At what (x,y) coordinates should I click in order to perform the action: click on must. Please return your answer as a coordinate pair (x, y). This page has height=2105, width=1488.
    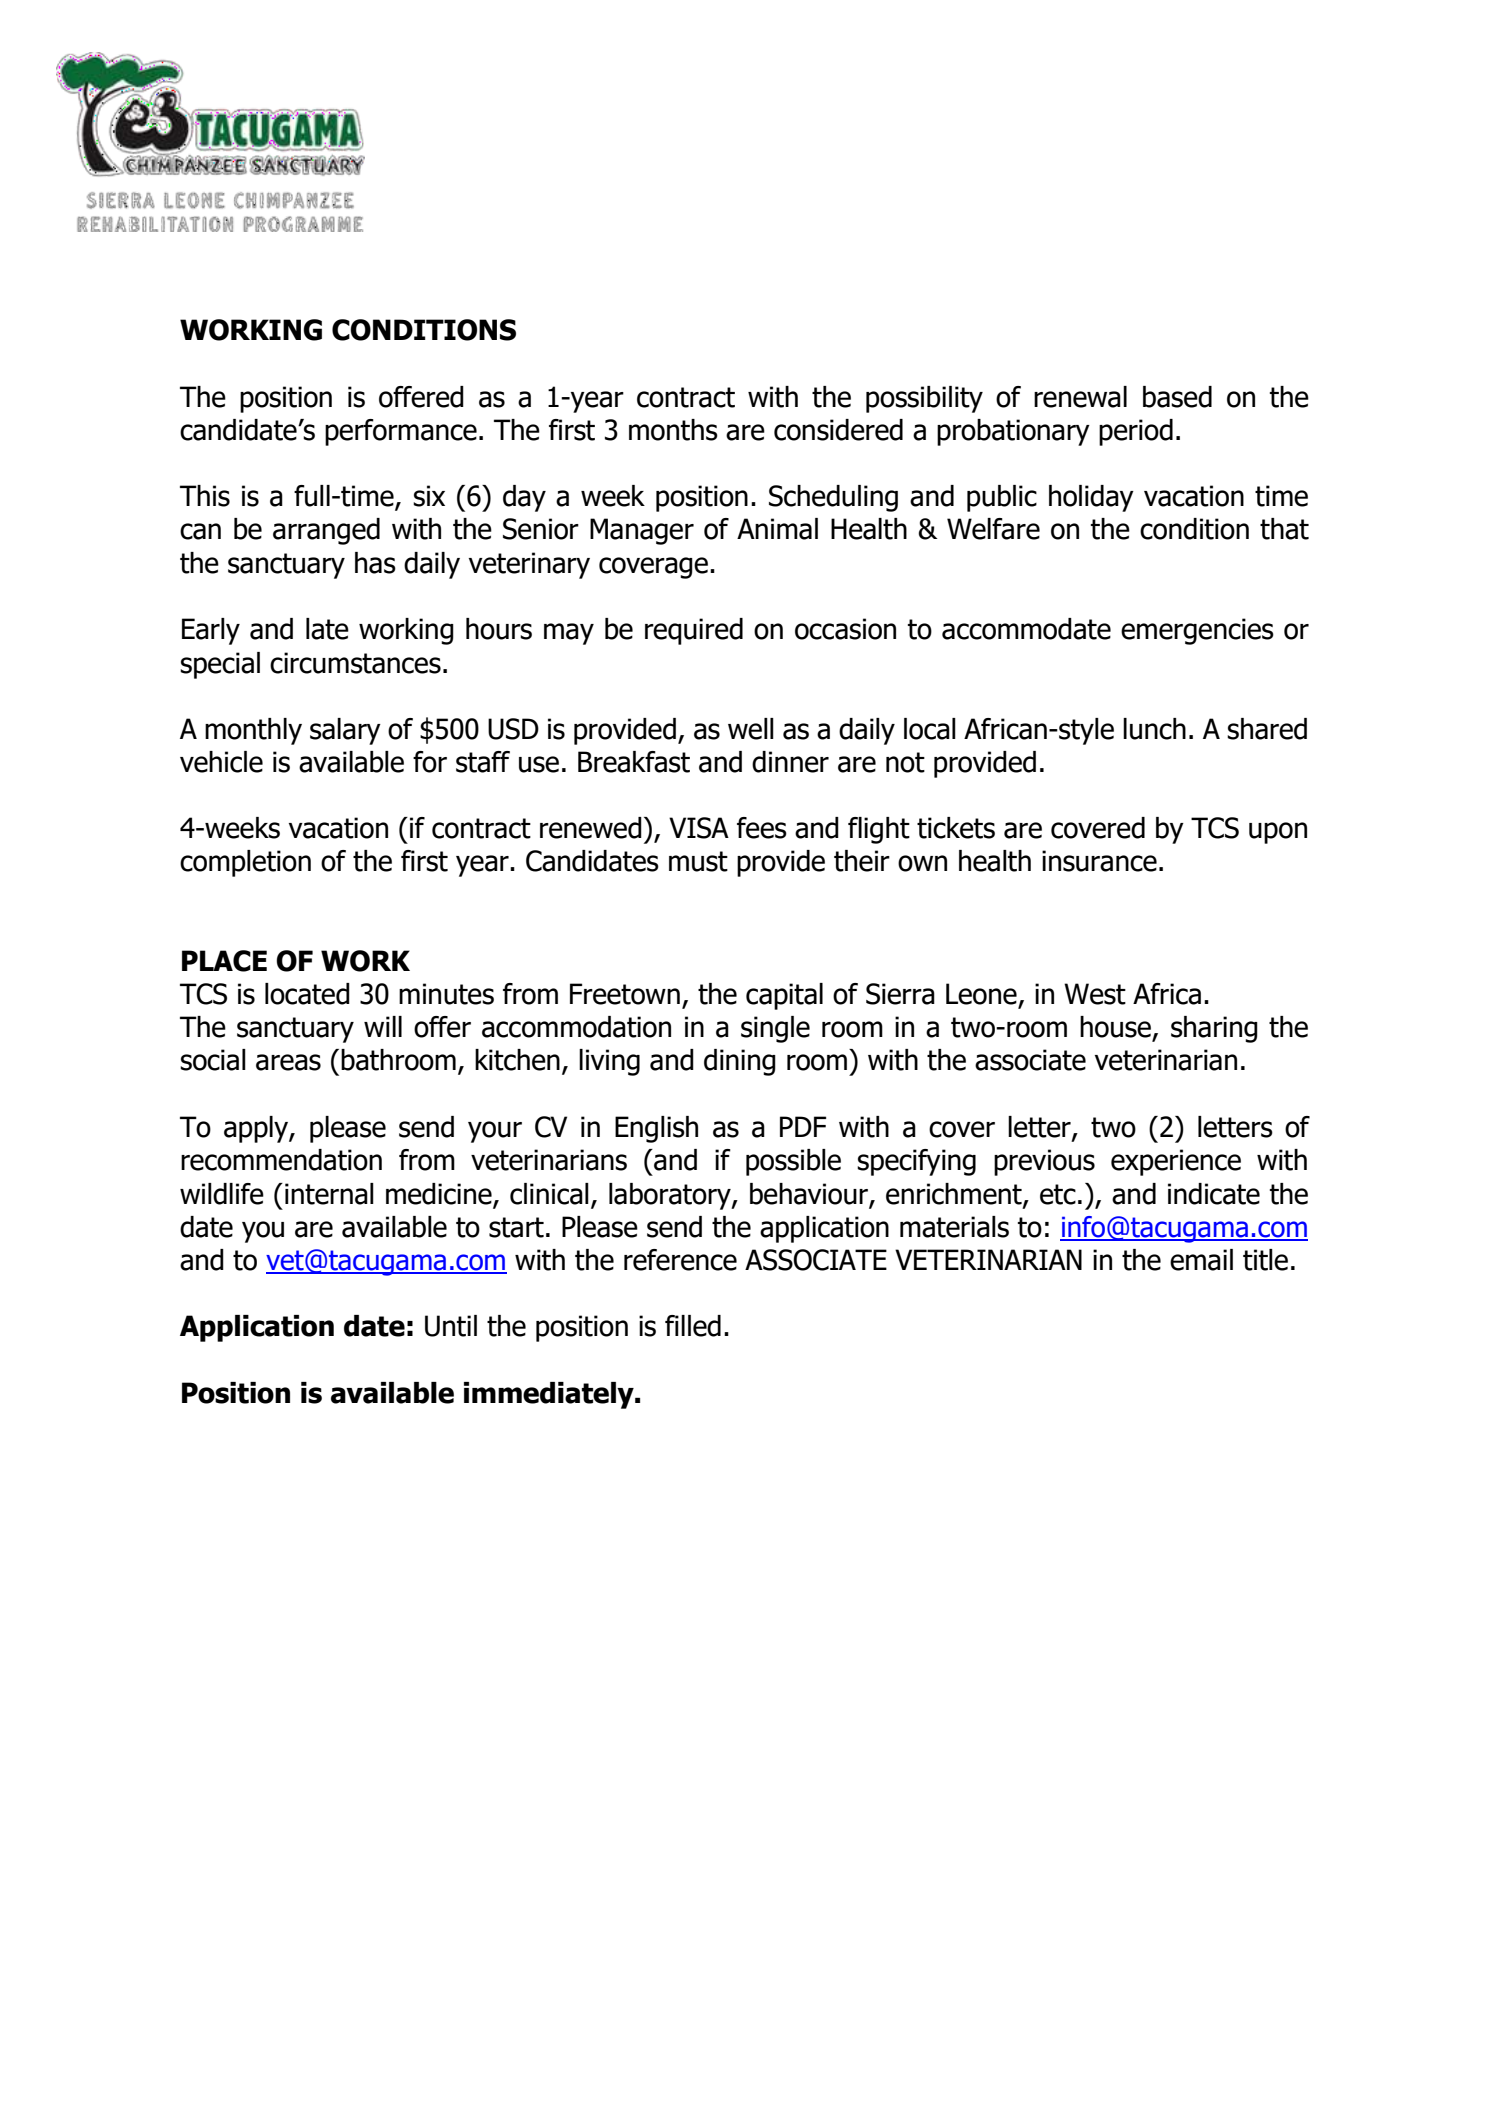
    Looking at the image, I should click on (698, 861).
